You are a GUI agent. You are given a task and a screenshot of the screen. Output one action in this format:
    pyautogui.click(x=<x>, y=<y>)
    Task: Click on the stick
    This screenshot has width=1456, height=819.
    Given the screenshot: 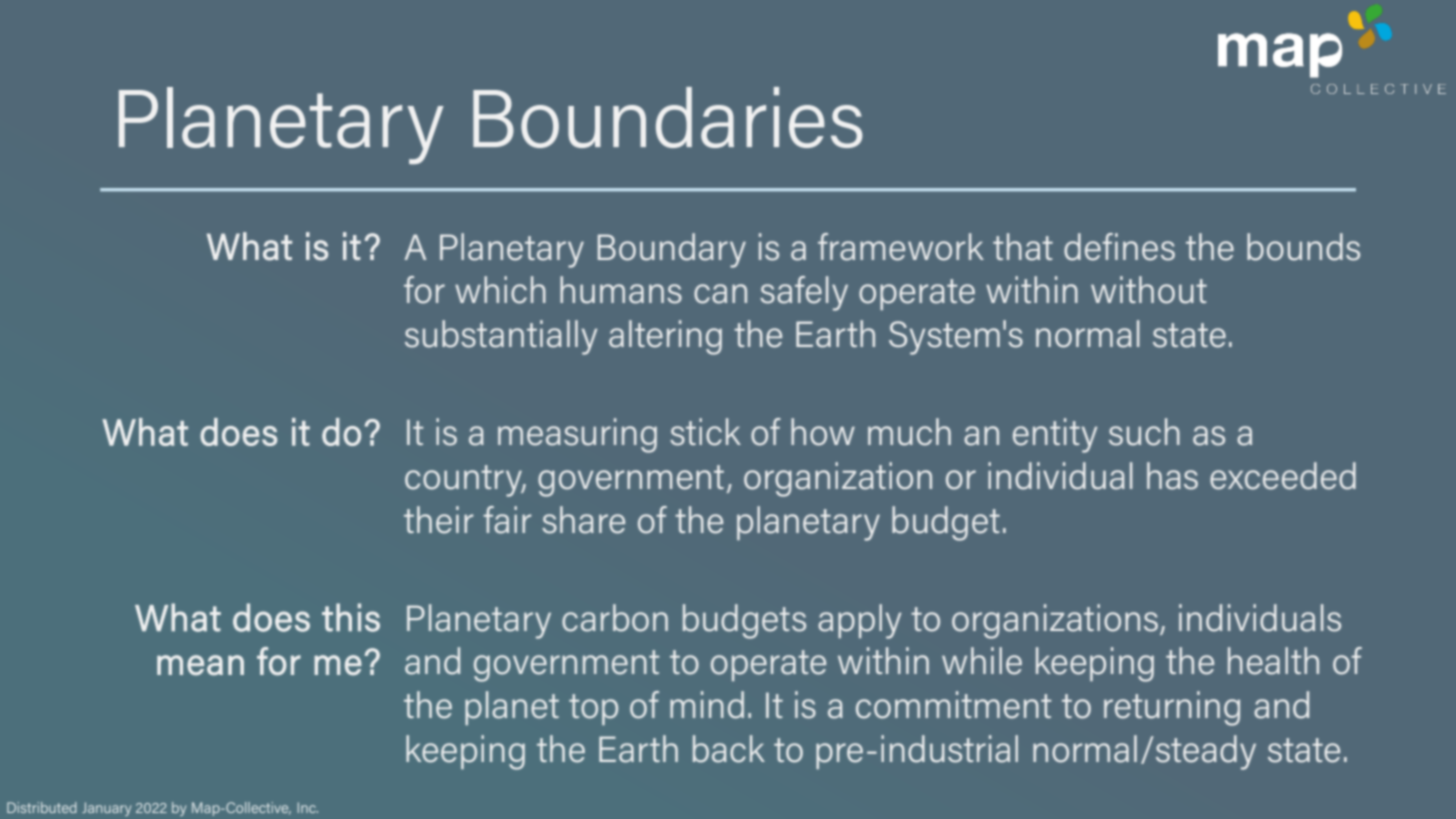 What is the action you would take?
    pyautogui.click(x=705, y=432)
